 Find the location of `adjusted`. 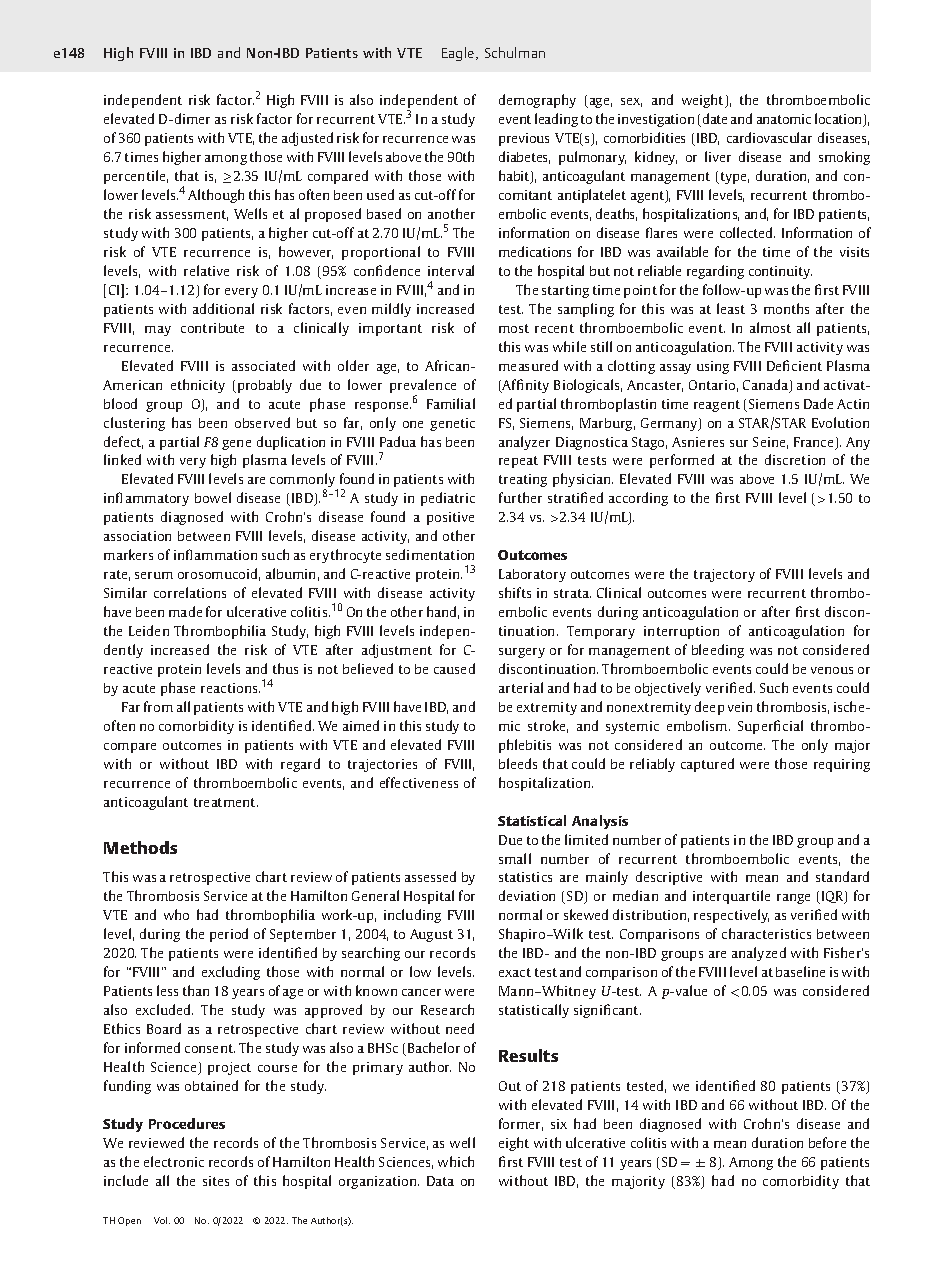

adjusted is located at coordinates (307, 139).
